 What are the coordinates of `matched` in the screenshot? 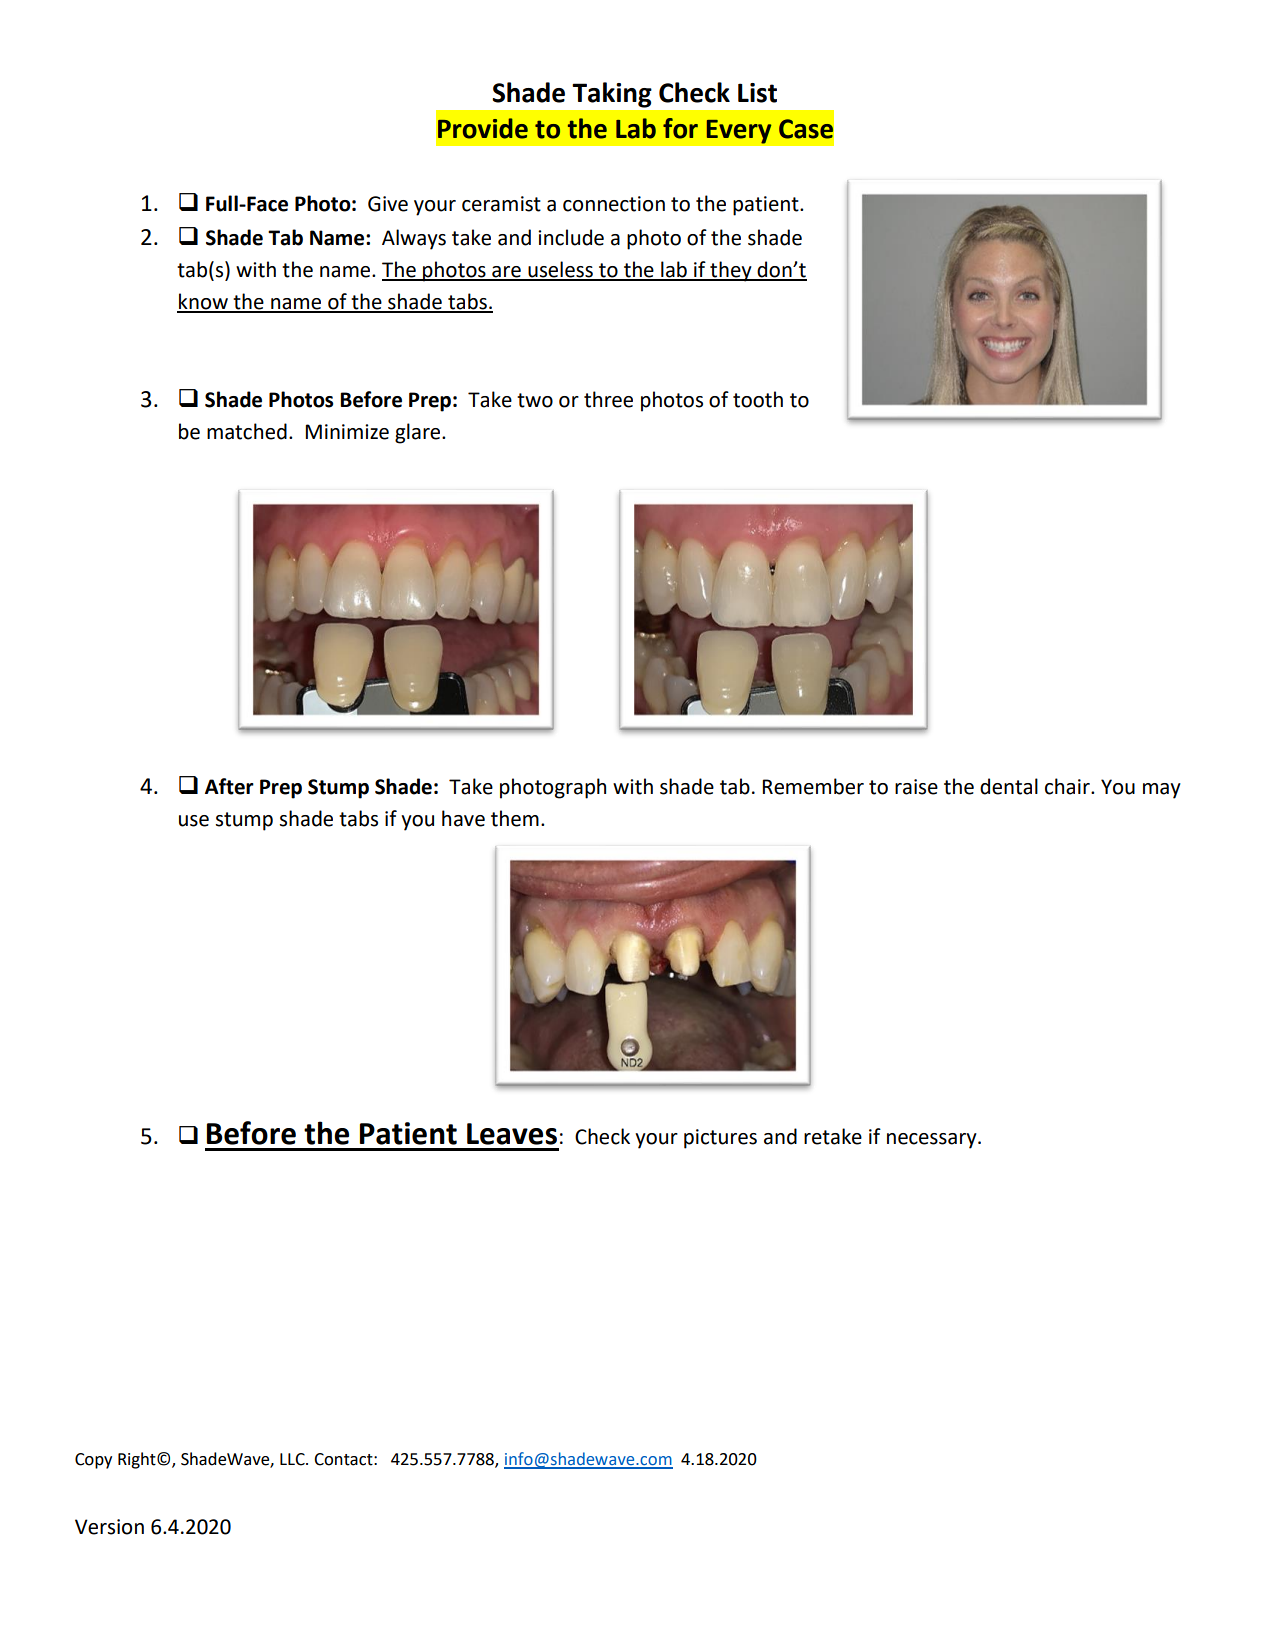 It's located at (247, 431).
